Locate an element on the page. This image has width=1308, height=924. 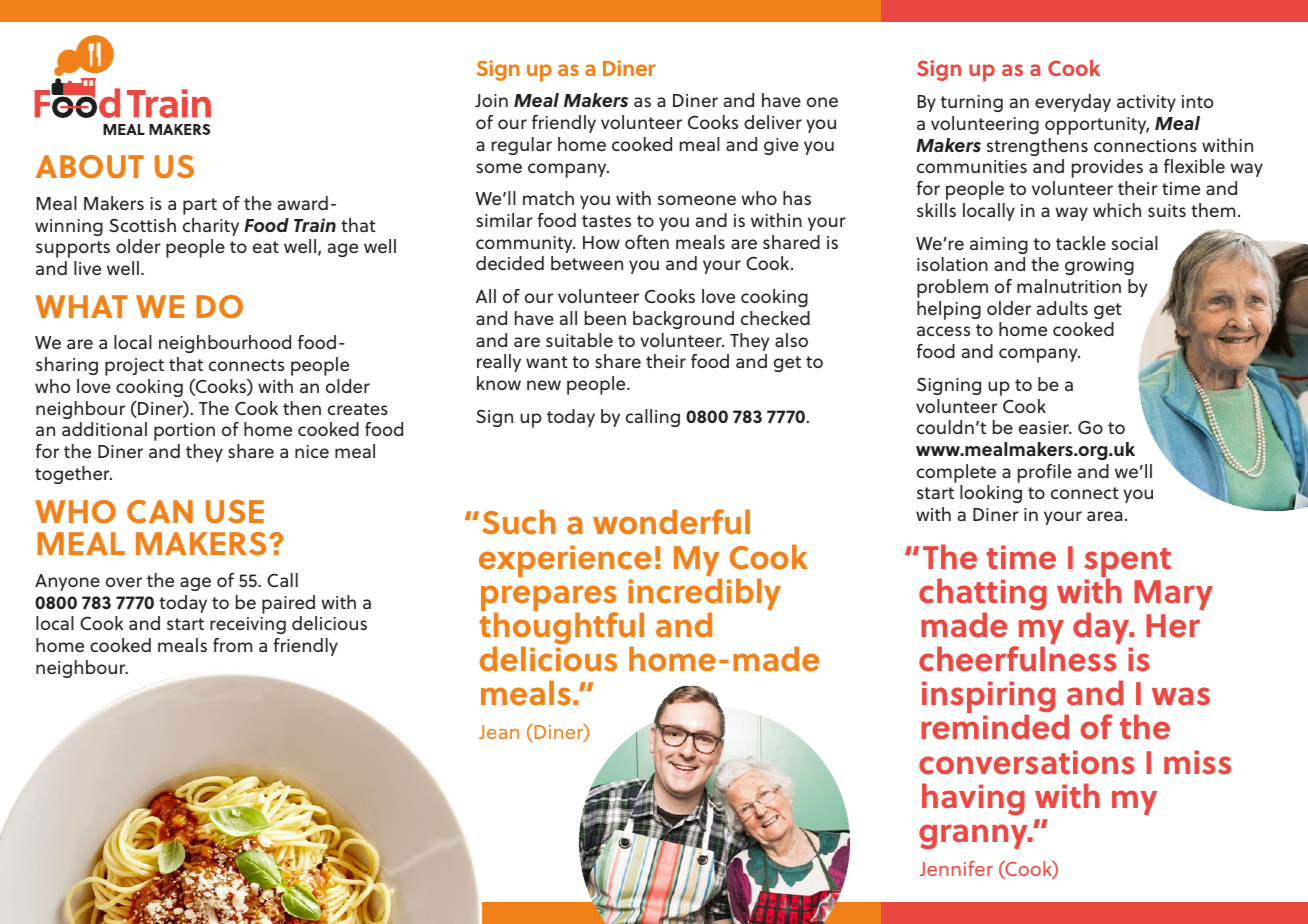
receiving is located at coordinates (248, 625).
